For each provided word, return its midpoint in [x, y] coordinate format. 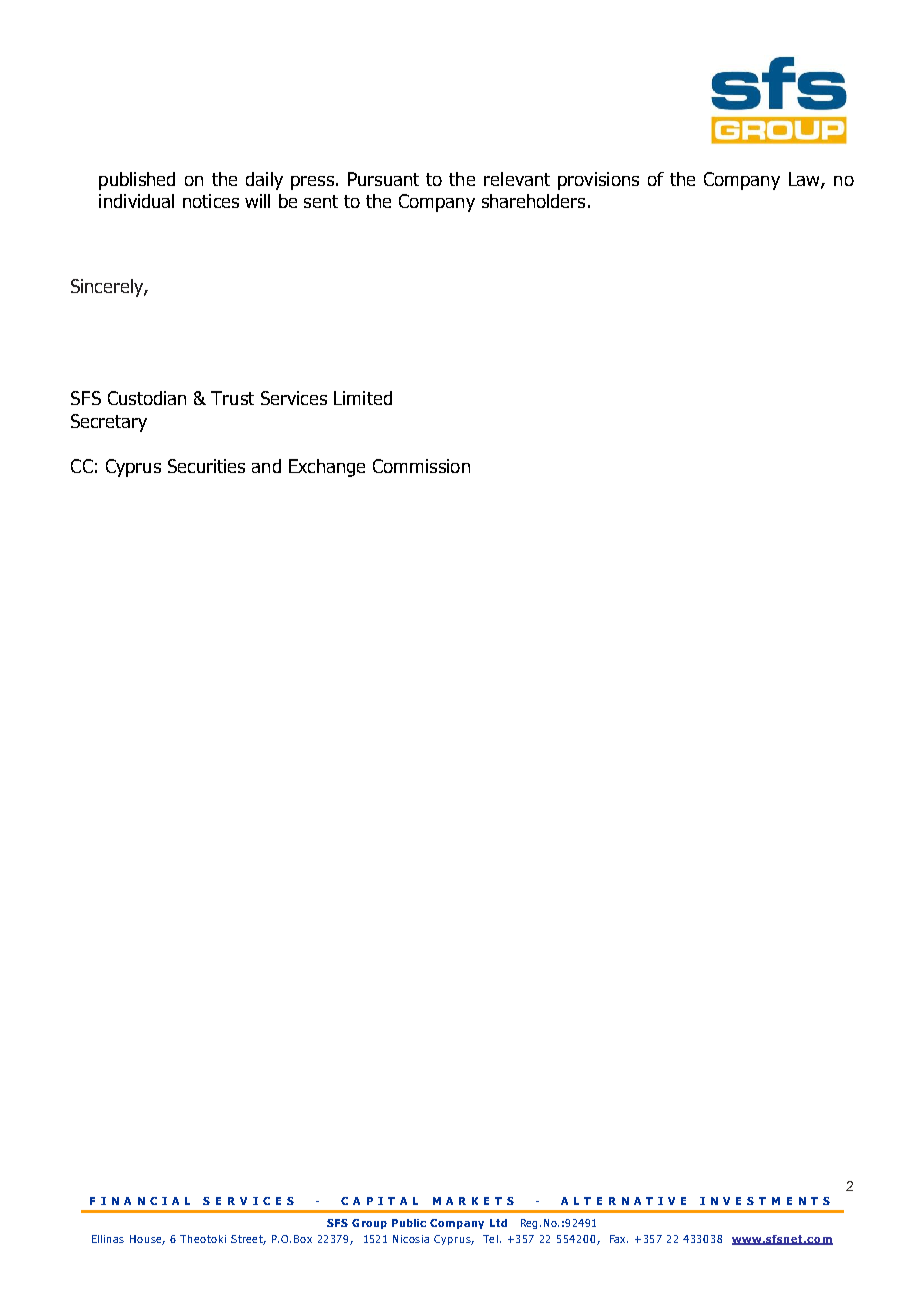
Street [248, 1240]
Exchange [327, 468]
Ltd [498, 1223]
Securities [206, 466]
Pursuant [383, 179]
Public [409, 1223]
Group [369, 1224]
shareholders [533, 201]
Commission [421, 466]
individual [136, 201]
